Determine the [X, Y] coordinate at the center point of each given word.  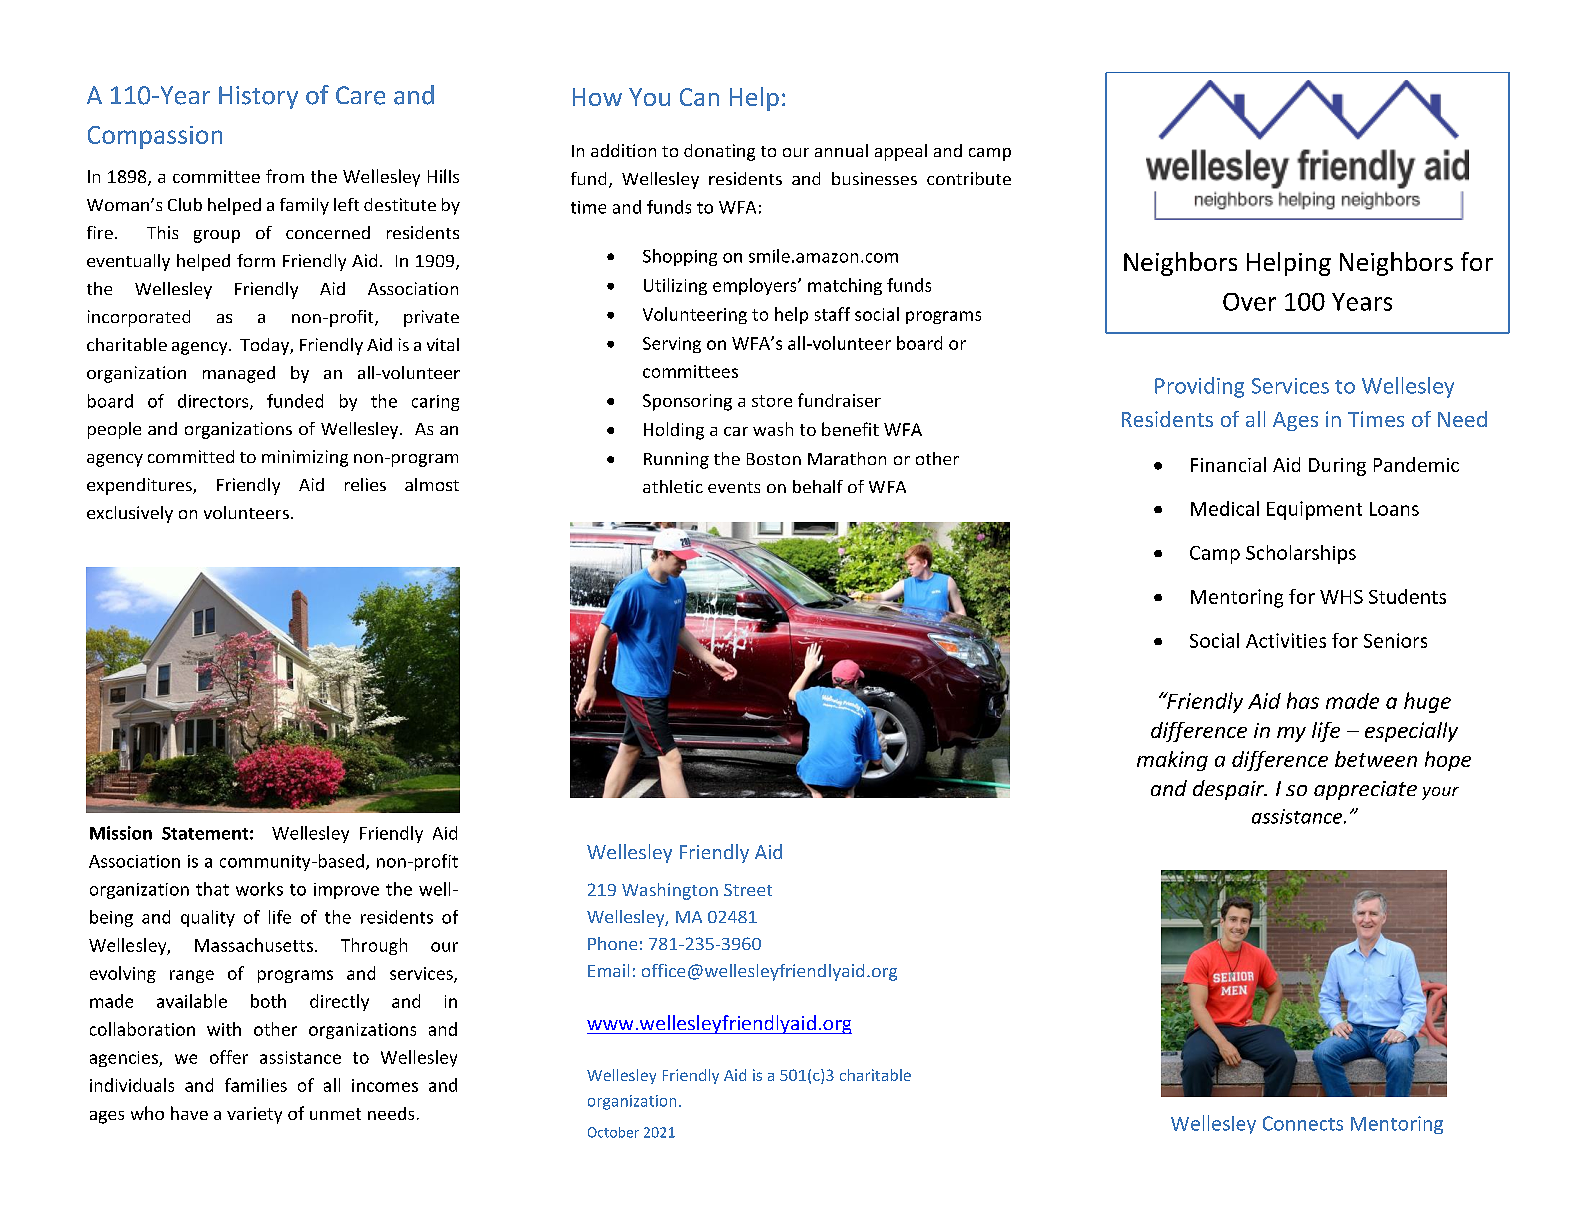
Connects [1303, 1123]
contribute [969, 178]
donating [719, 152]
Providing [1199, 387]
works [259, 889]
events [734, 487]
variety [254, 1115]
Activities [1286, 640]
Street [748, 890]
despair [1229, 790]
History [258, 97]
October [613, 1132]
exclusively [130, 514]
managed [239, 374]
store [772, 401]
